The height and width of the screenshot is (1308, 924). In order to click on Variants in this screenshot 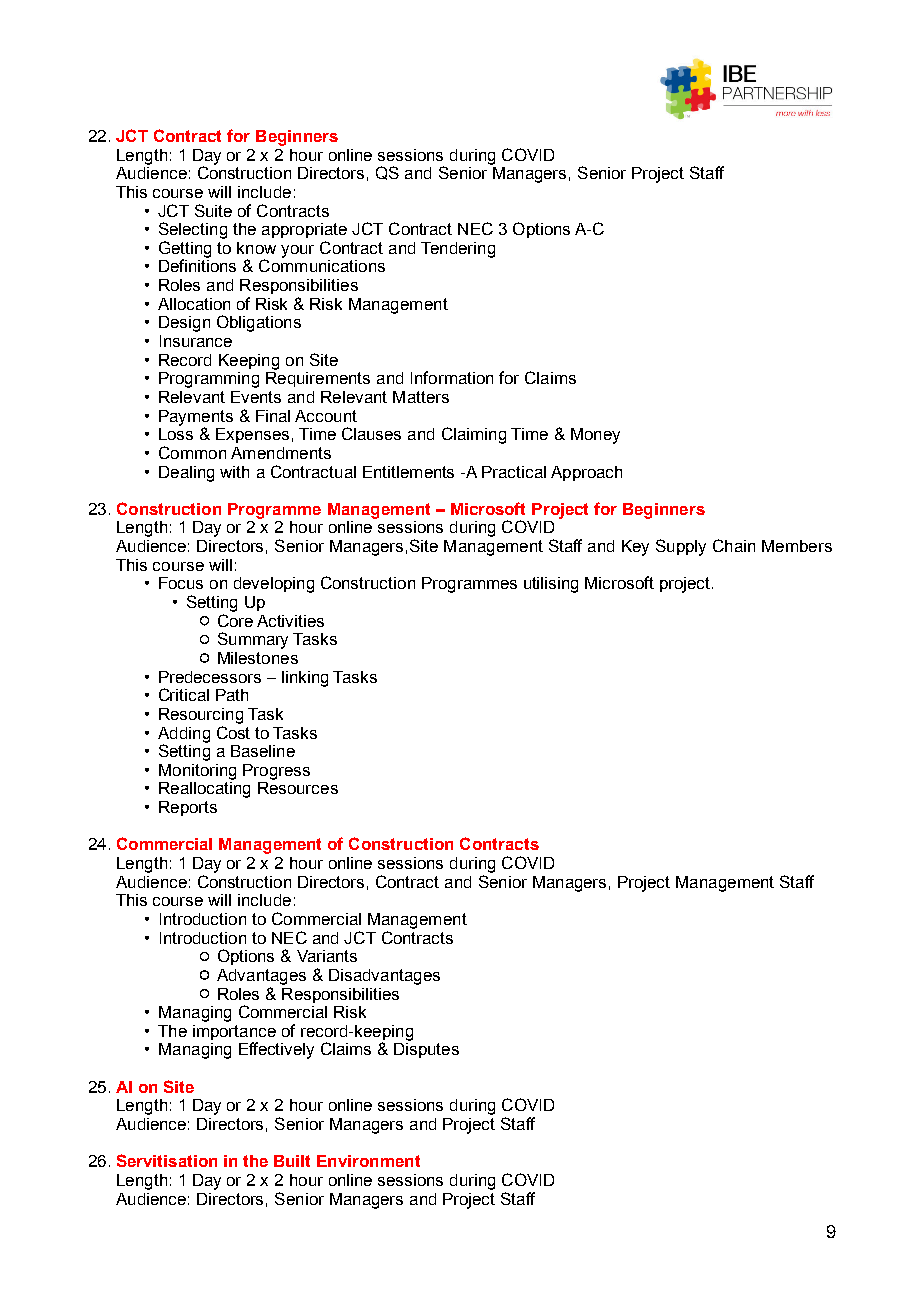, I will do `click(327, 956)`.
